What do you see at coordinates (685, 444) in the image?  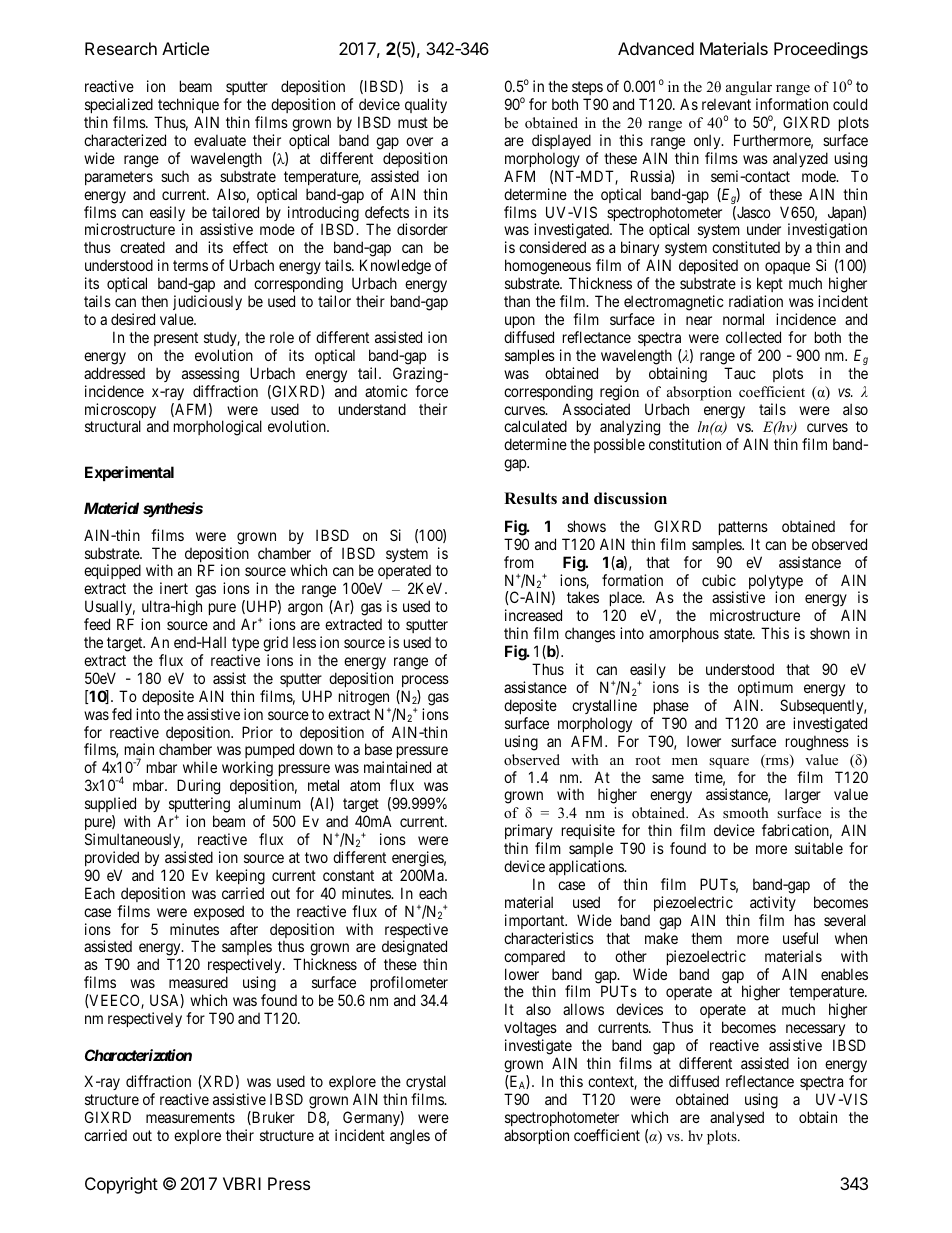 I see `constitution` at bounding box center [685, 444].
